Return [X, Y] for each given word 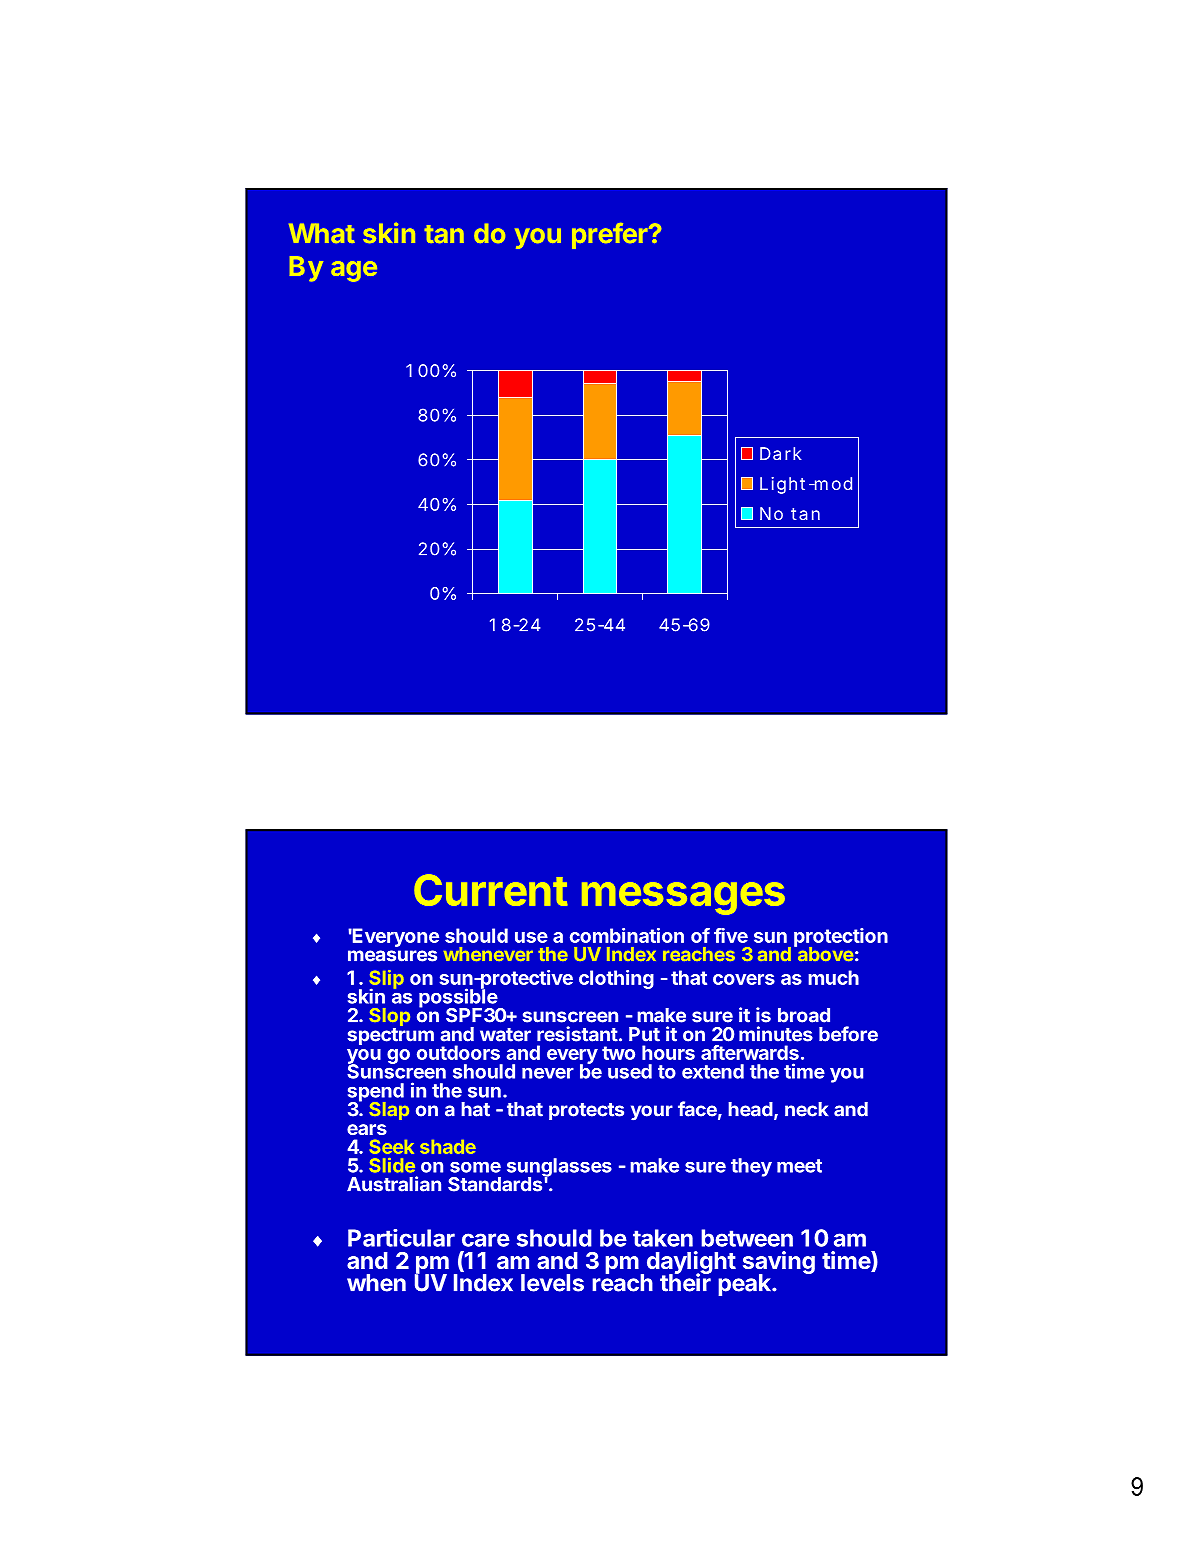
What [322, 233]
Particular [401, 1238]
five [731, 935]
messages [683, 898]
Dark [781, 453]
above [824, 953]
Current [491, 890]
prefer [611, 236]
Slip [387, 980]
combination [627, 935]
